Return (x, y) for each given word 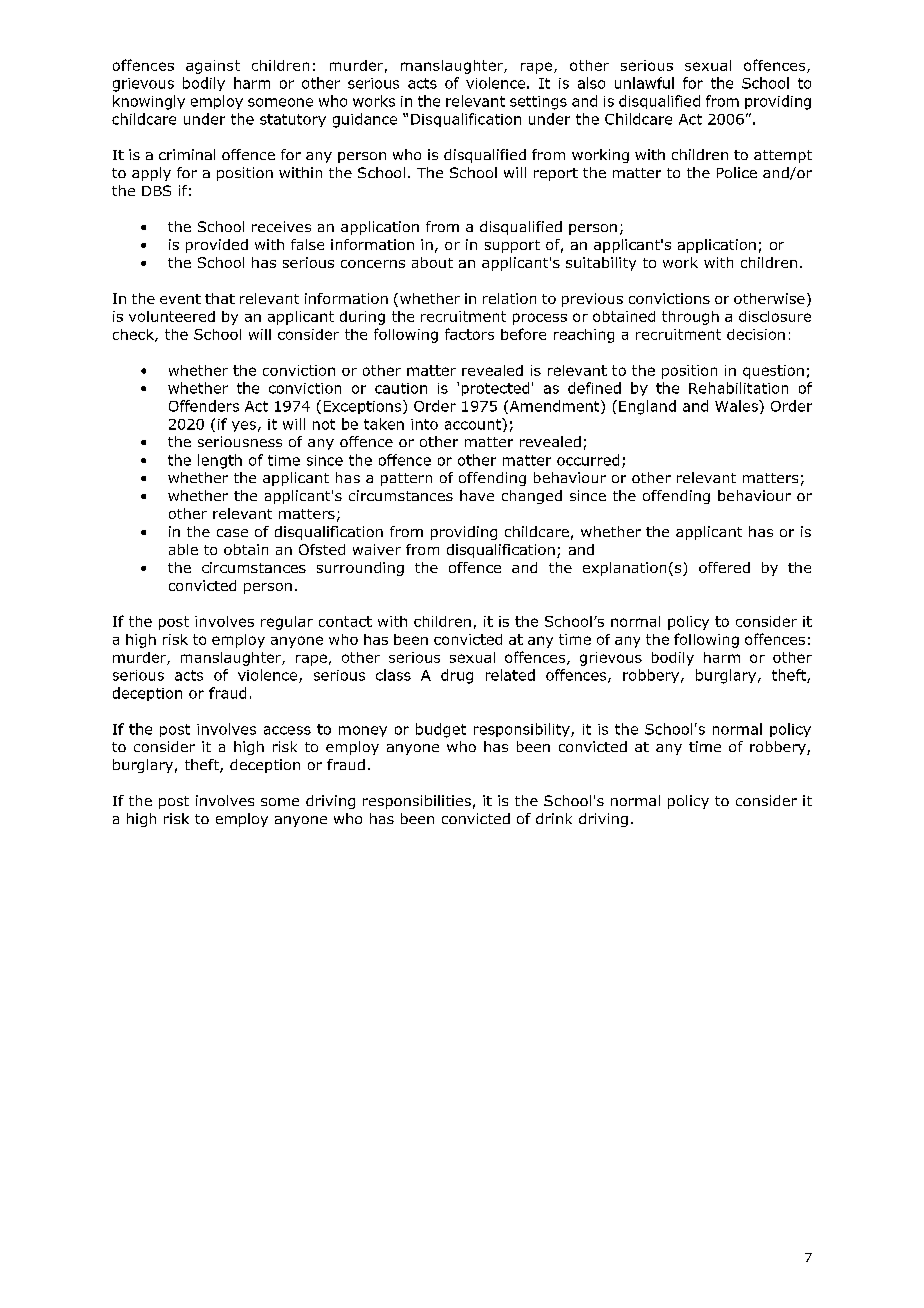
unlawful (644, 83)
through (690, 318)
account (474, 424)
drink (554, 818)
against (213, 67)
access (287, 730)
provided (217, 246)
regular (287, 623)
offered (724, 567)
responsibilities (417, 802)
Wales (737, 406)
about (432, 262)
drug (457, 676)
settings (538, 103)
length (220, 461)
